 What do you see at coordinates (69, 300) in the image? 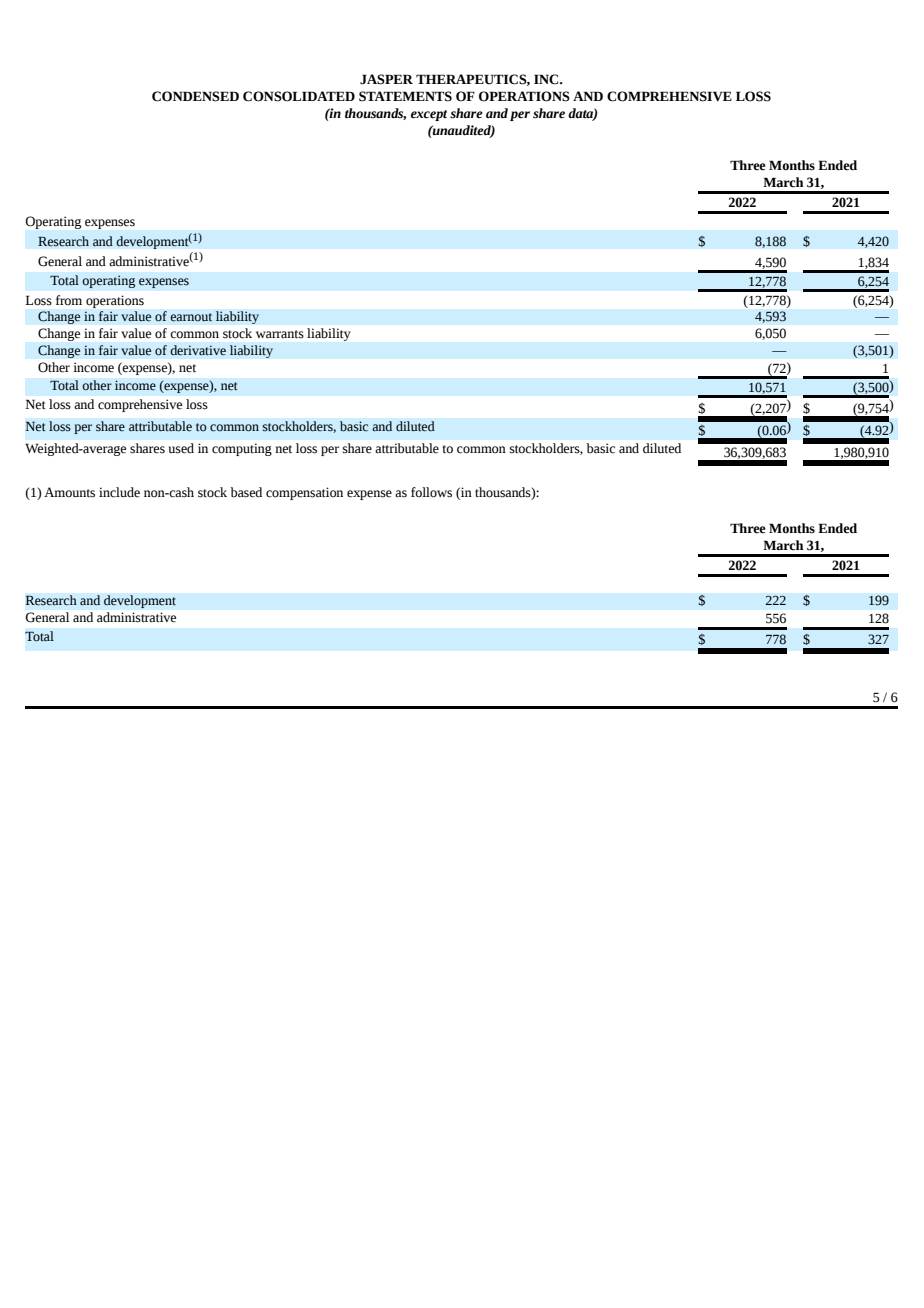
I see `from` at bounding box center [69, 300].
